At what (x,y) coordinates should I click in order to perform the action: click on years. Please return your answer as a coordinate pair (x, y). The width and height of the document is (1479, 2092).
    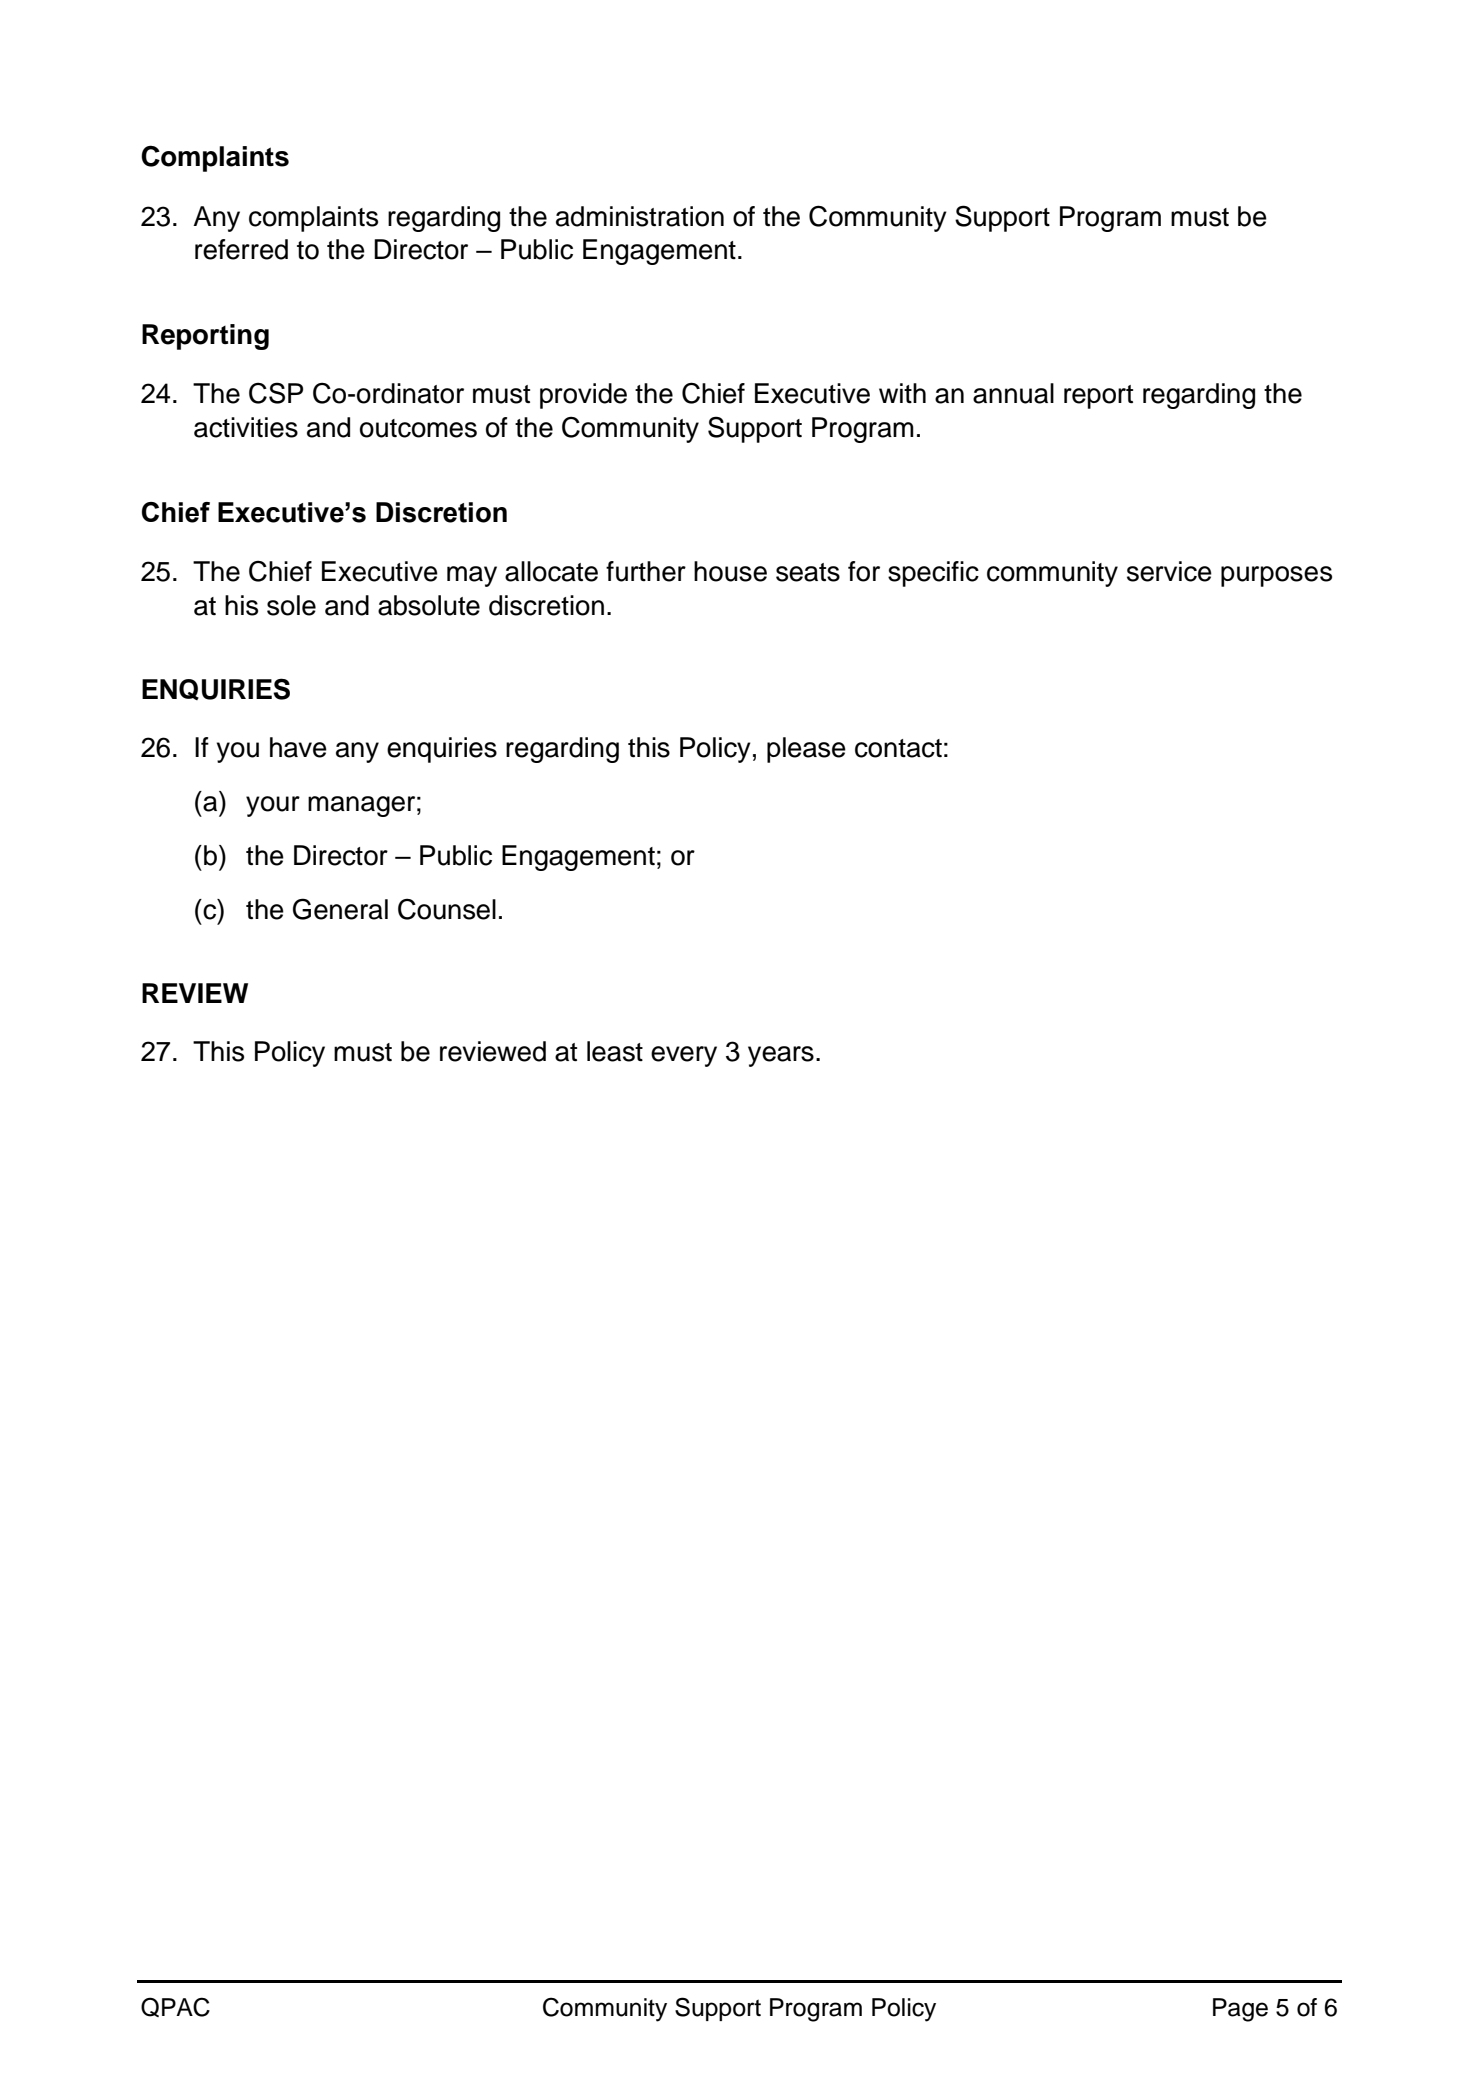
    Looking at the image, I should click on (781, 1056).
